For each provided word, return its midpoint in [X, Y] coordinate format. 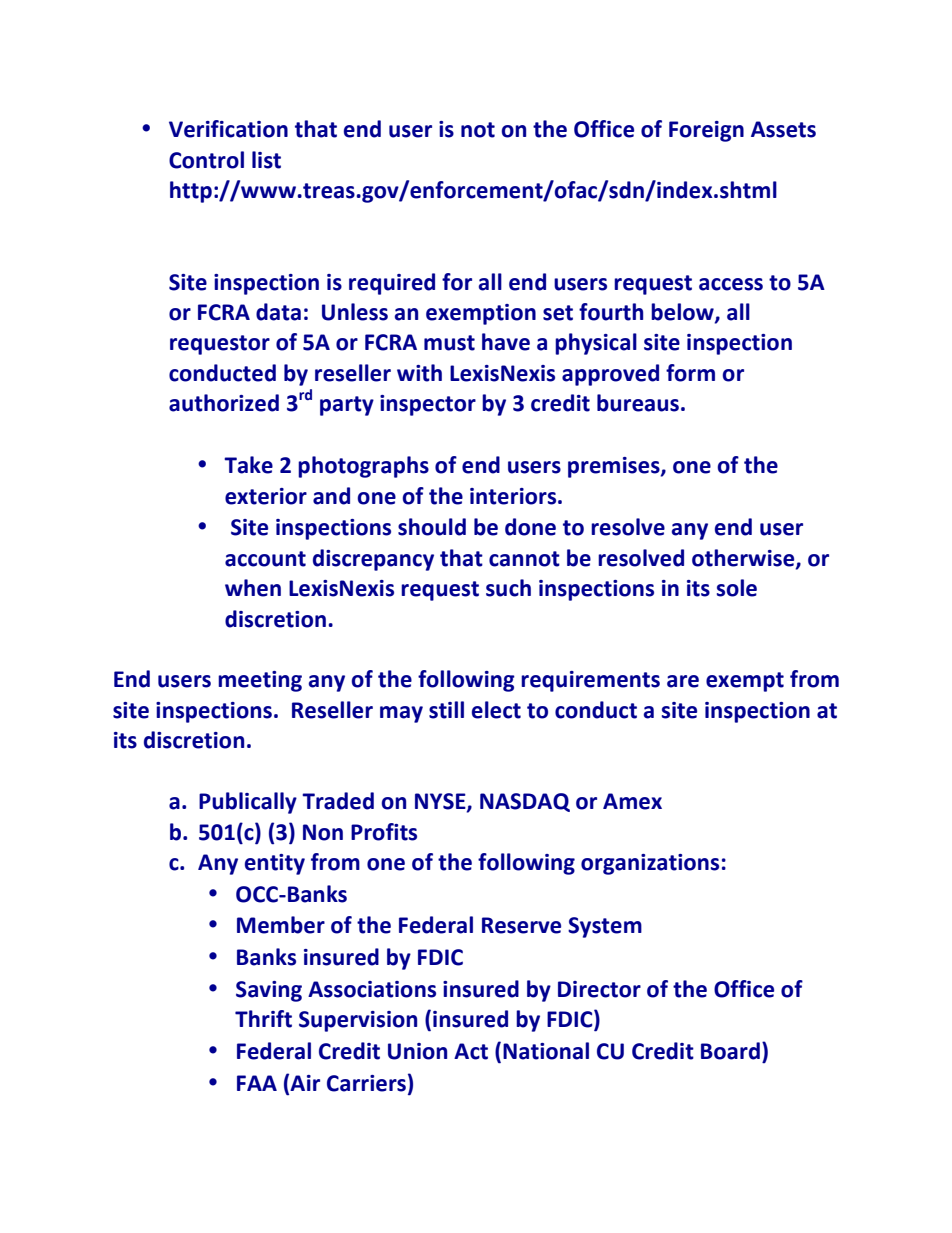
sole [737, 588]
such [508, 588]
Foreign [706, 131]
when [253, 588]
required [392, 284]
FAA [257, 1083]
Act [471, 1051]
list [266, 160]
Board [730, 1051]
